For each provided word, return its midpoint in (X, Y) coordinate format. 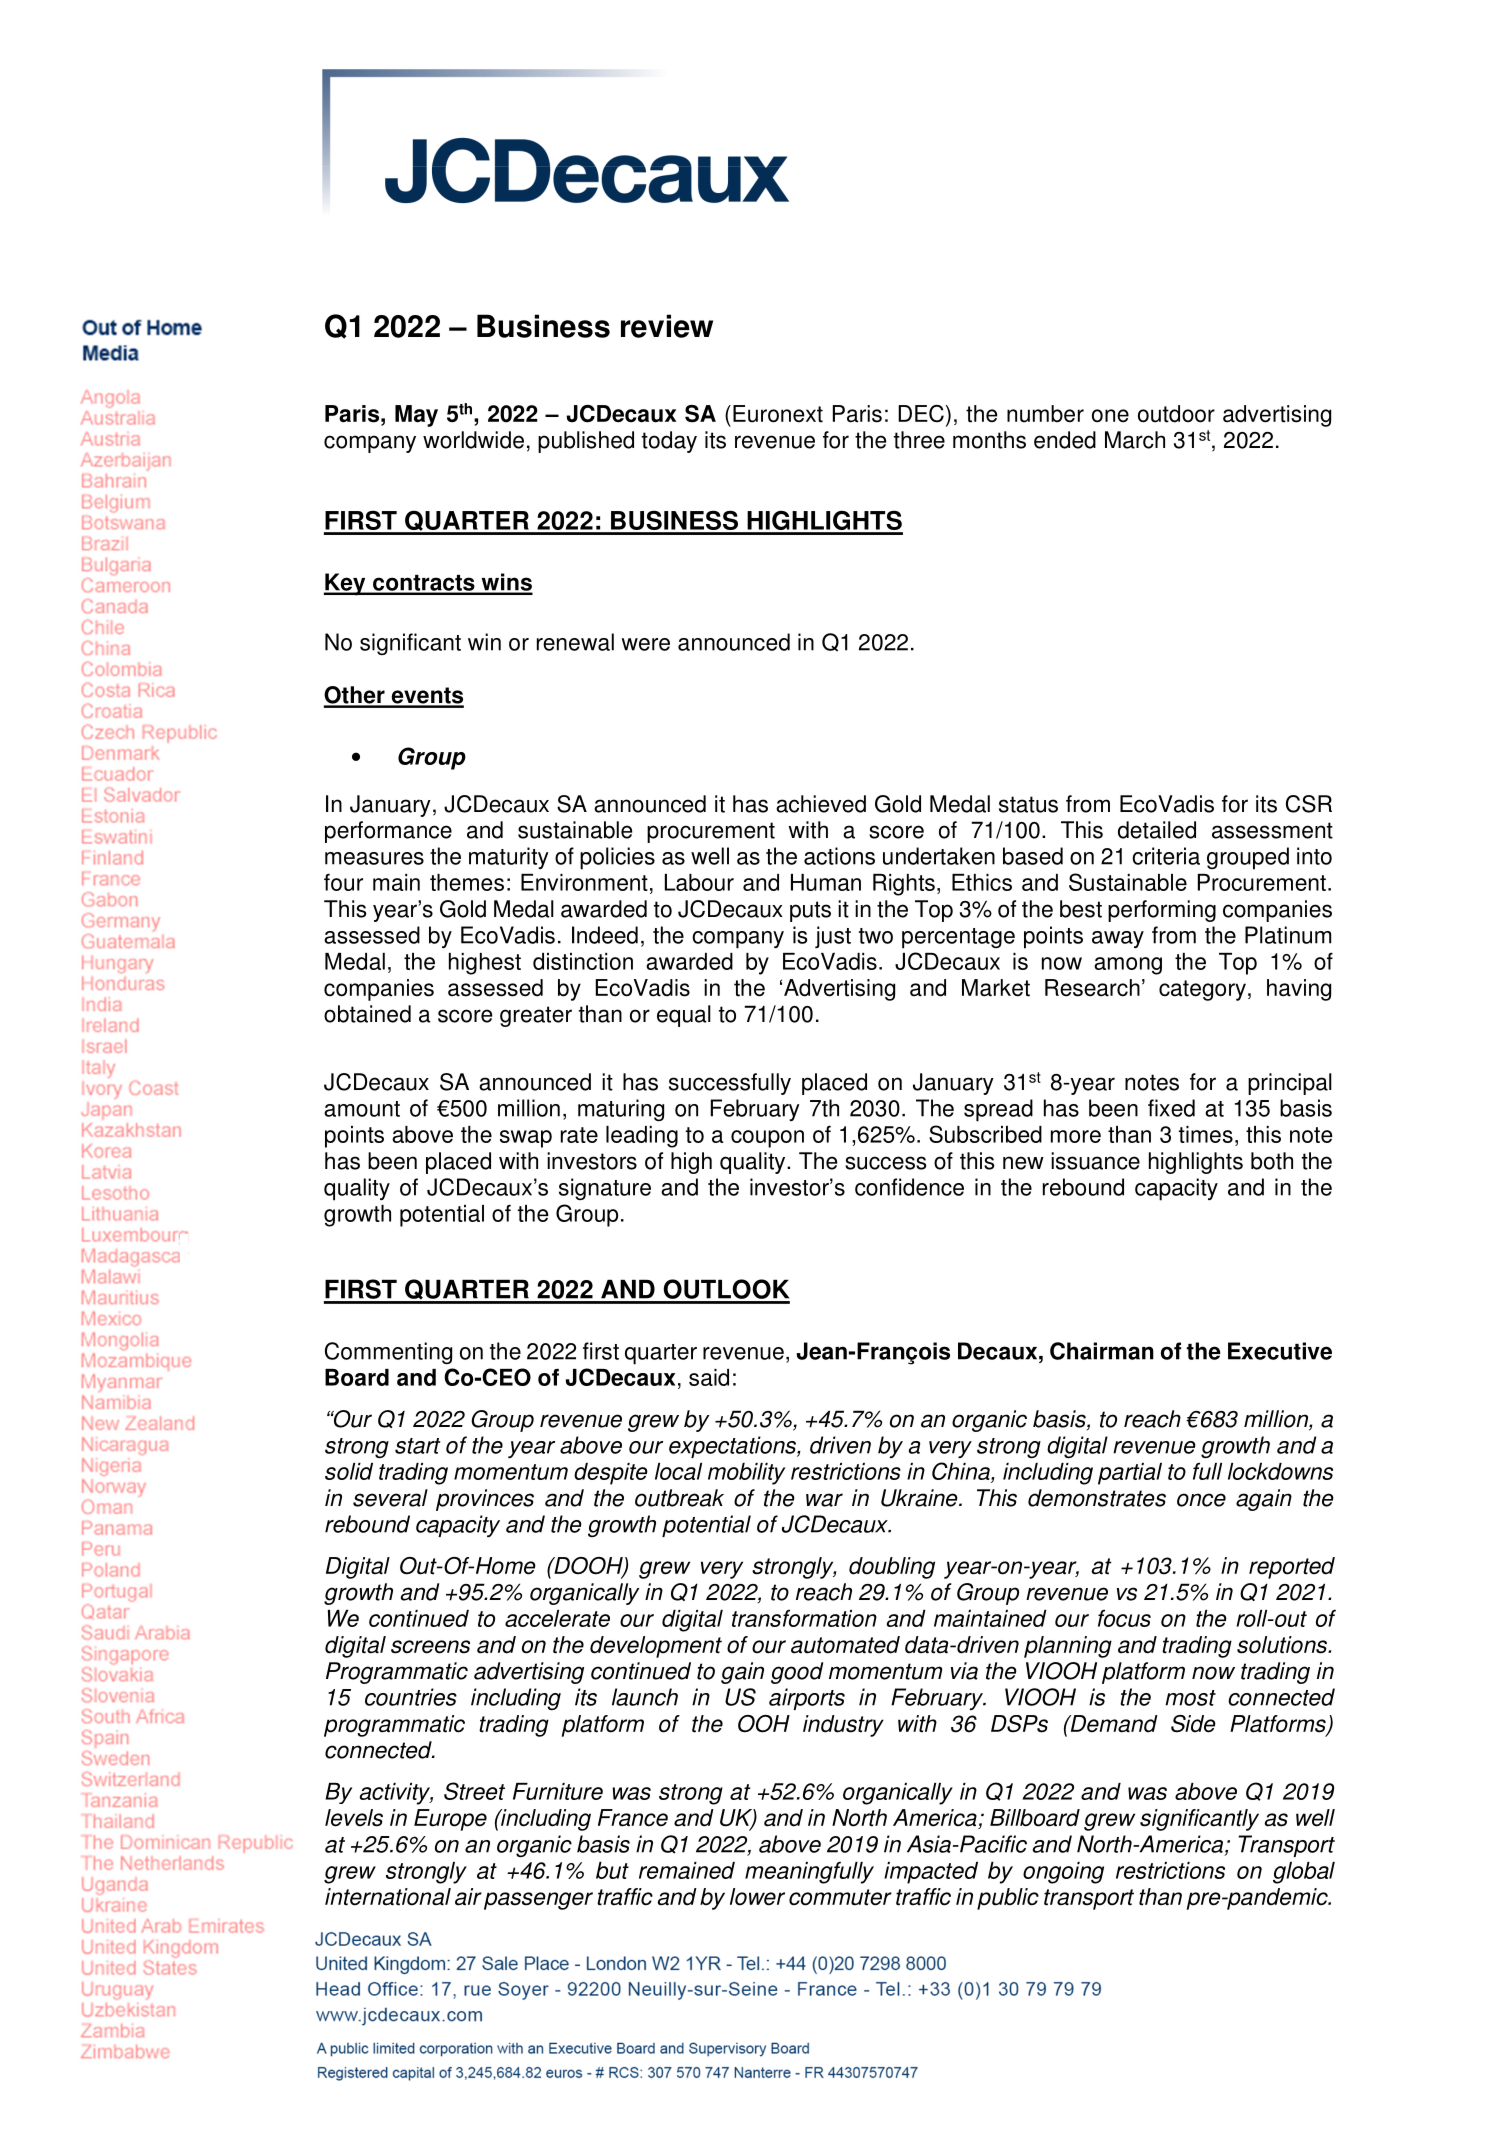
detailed (1157, 830)
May (416, 416)
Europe (450, 1820)
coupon (767, 1139)
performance (388, 832)
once (1201, 1500)
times (1206, 1134)
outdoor (1176, 414)
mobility (746, 1474)
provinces (485, 1500)
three (919, 440)
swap (526, 1139)
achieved (821, 804)
